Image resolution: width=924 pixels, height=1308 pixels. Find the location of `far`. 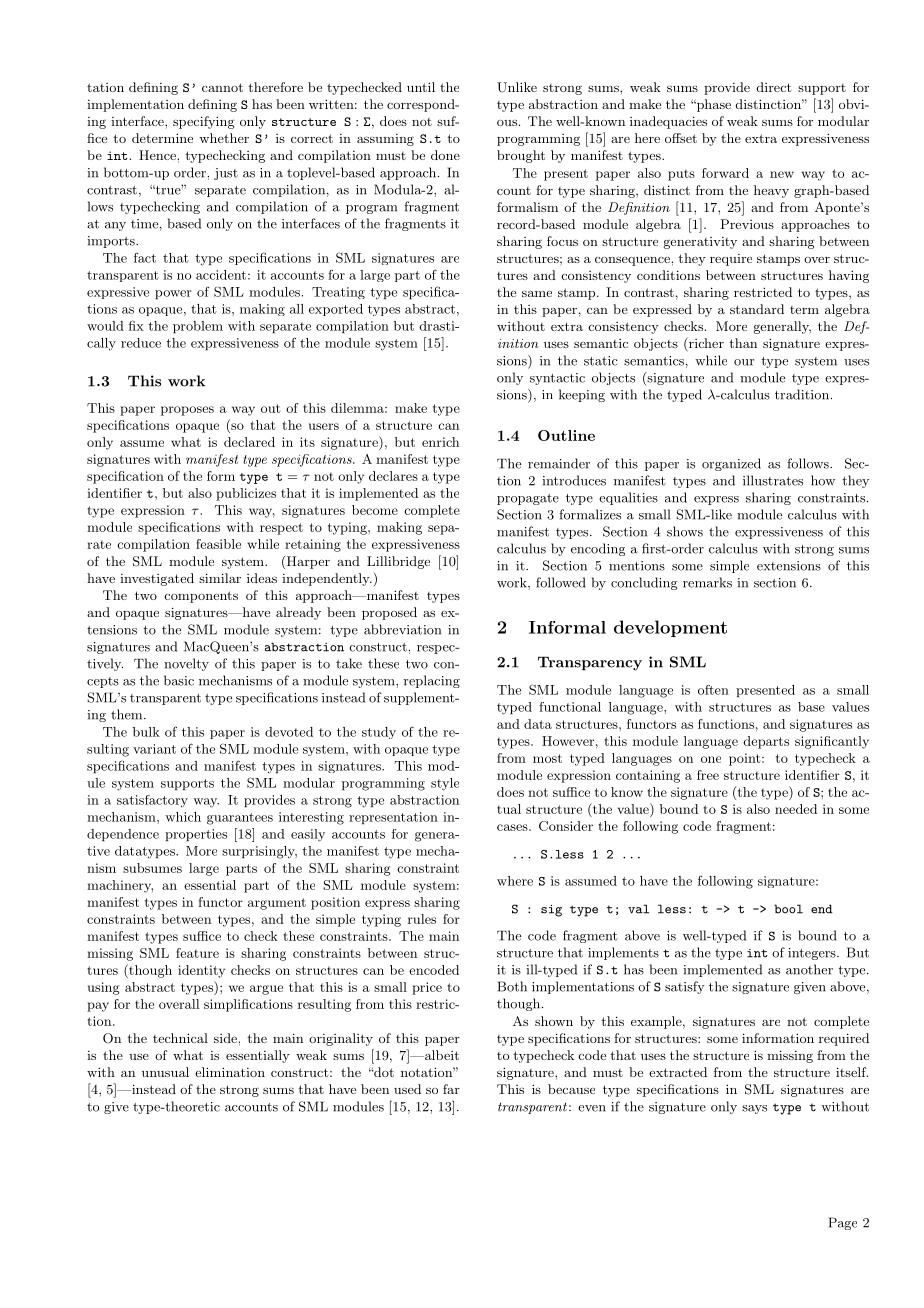

far is located at coordinates (451, 1089).
